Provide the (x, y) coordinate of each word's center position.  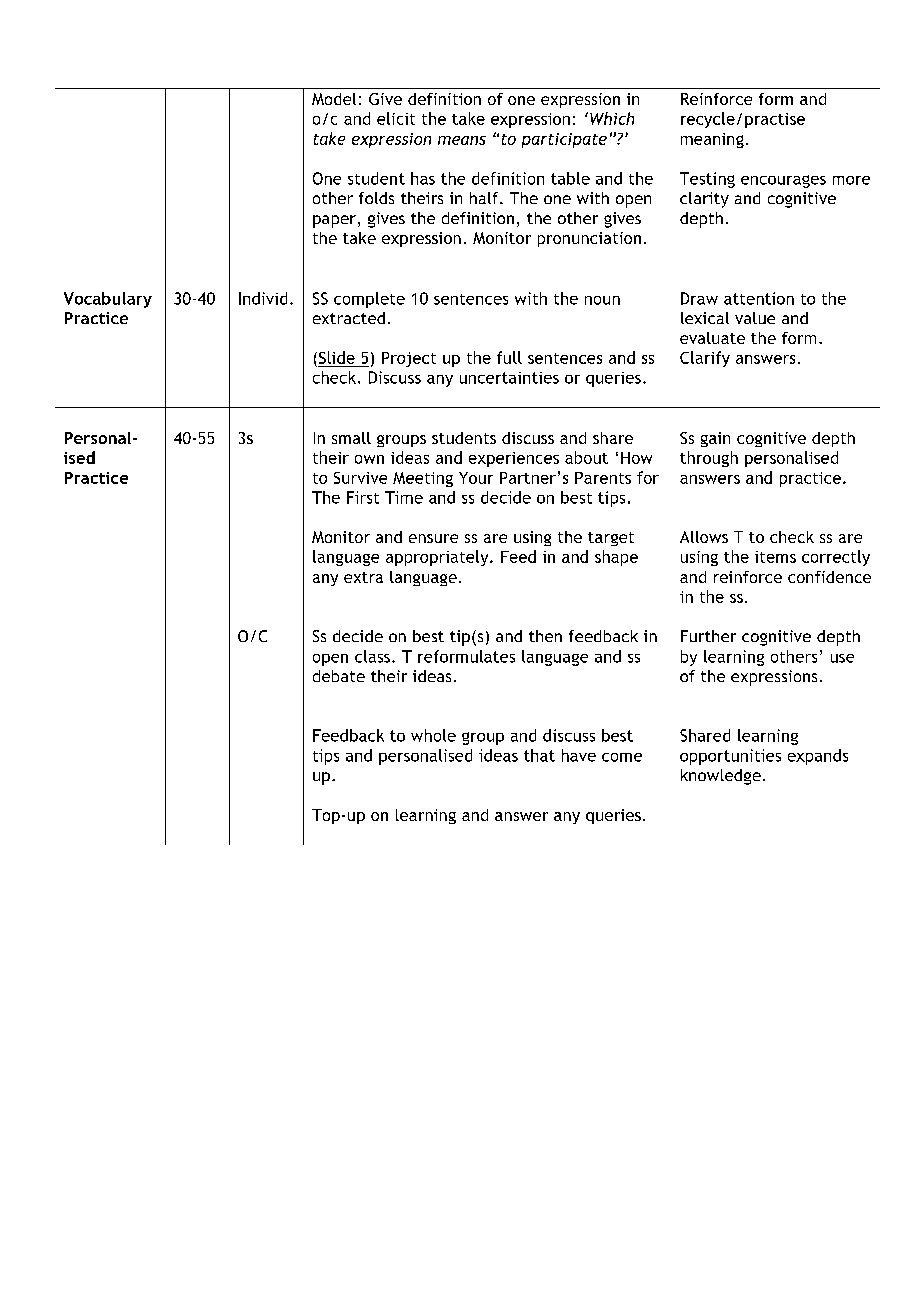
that (539, 755)
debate (339, 676)
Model (334, 99)
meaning (712, 140)
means (462, 140)
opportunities (730, 757)
